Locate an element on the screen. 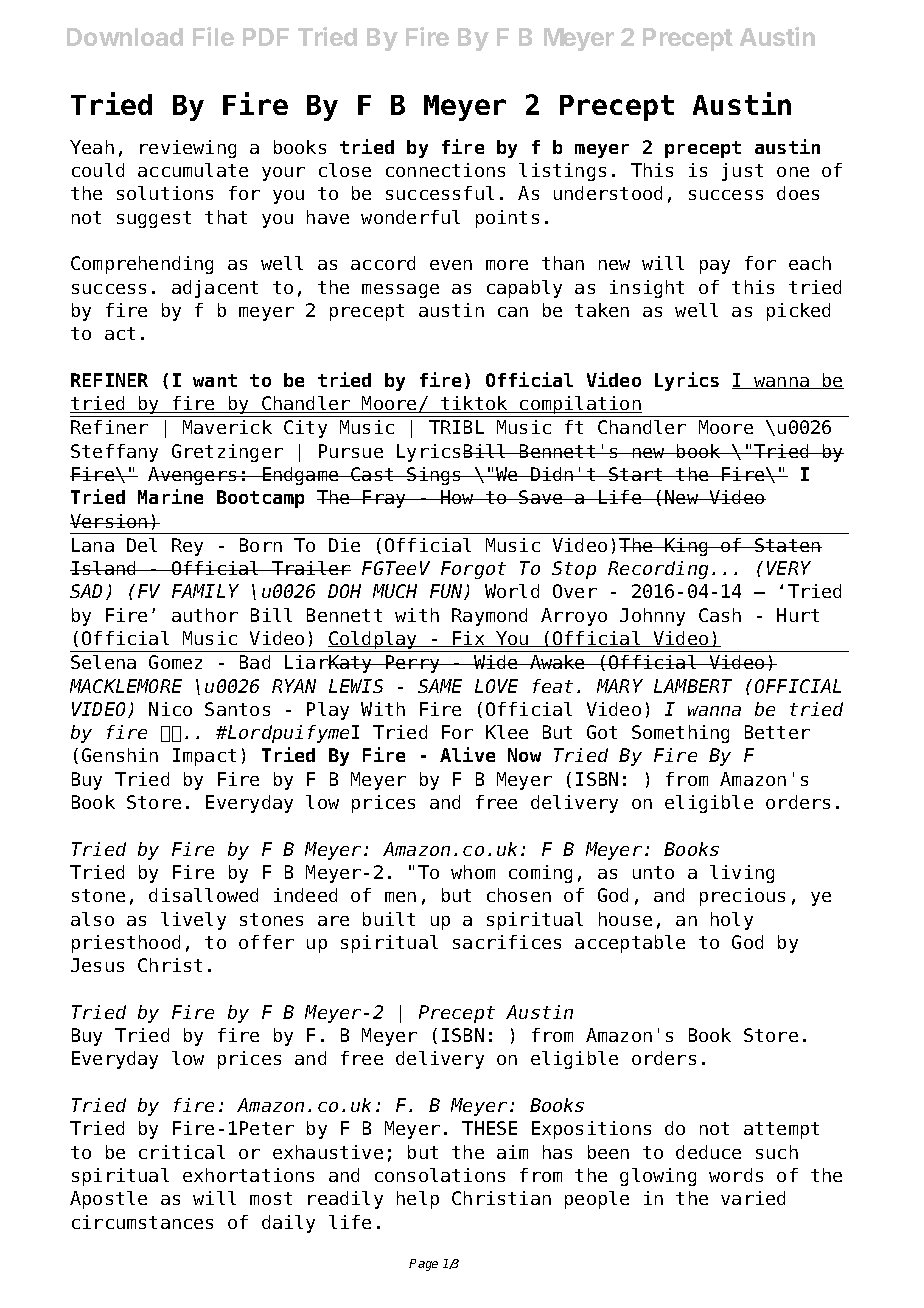 This screenshot has width=924, height=1308. picked is located at coordinates (798, 312).
